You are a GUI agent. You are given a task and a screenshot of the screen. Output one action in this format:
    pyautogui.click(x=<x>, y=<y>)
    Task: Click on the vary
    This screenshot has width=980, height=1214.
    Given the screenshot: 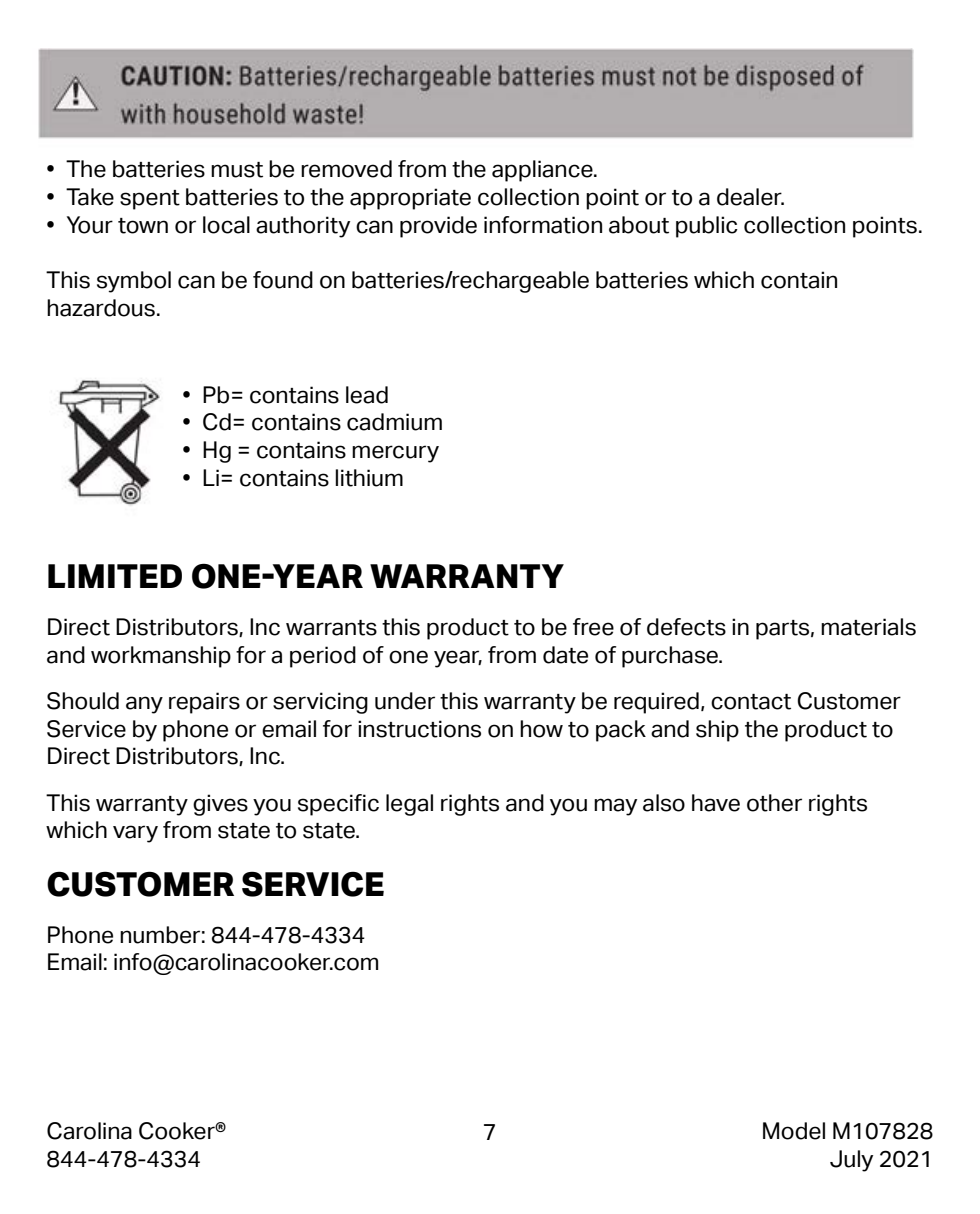 What is the action you would take?
    pyautogui.click(x=135, y=834)
